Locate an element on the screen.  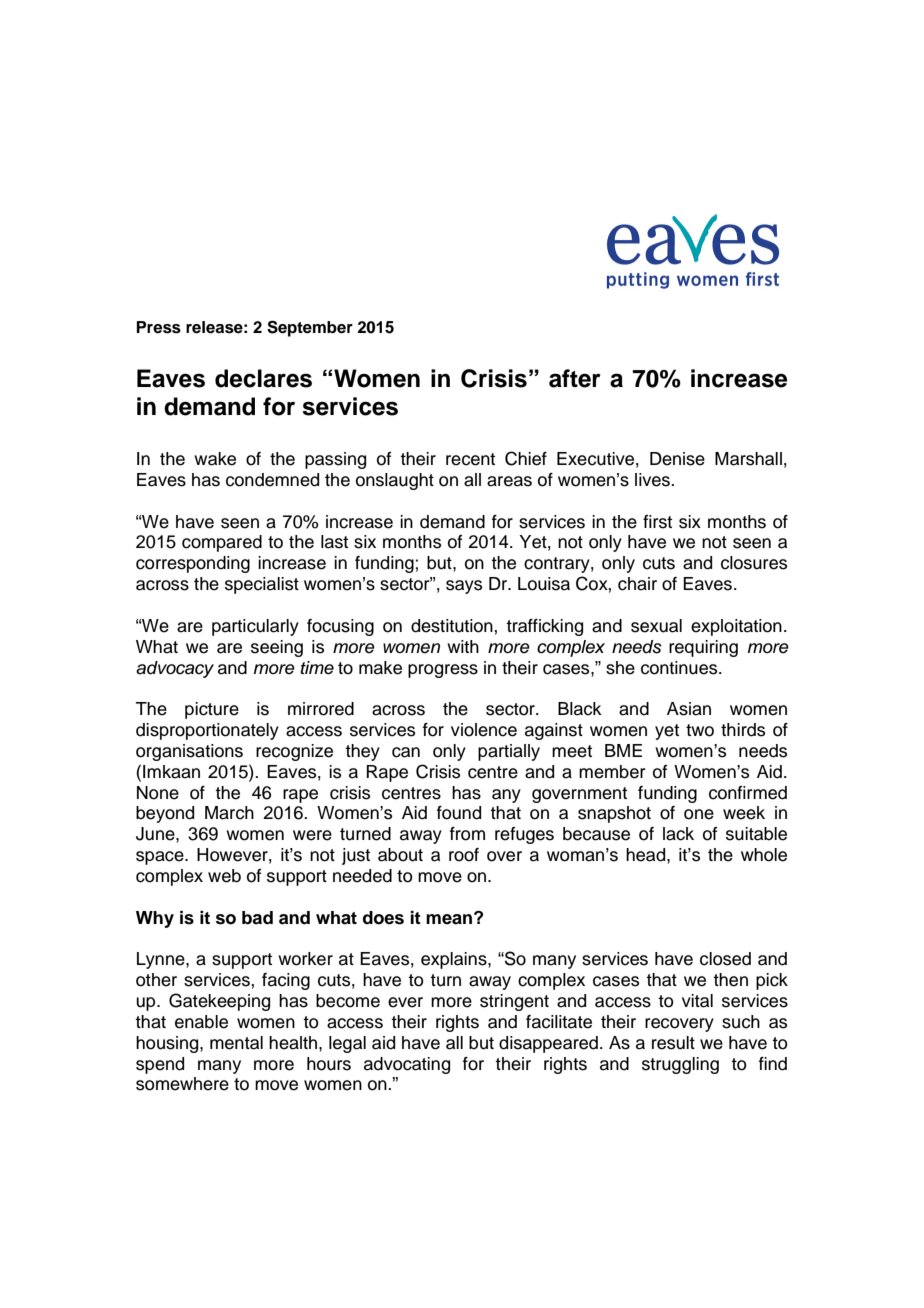
mental is located at coordinates (236, 1043).
